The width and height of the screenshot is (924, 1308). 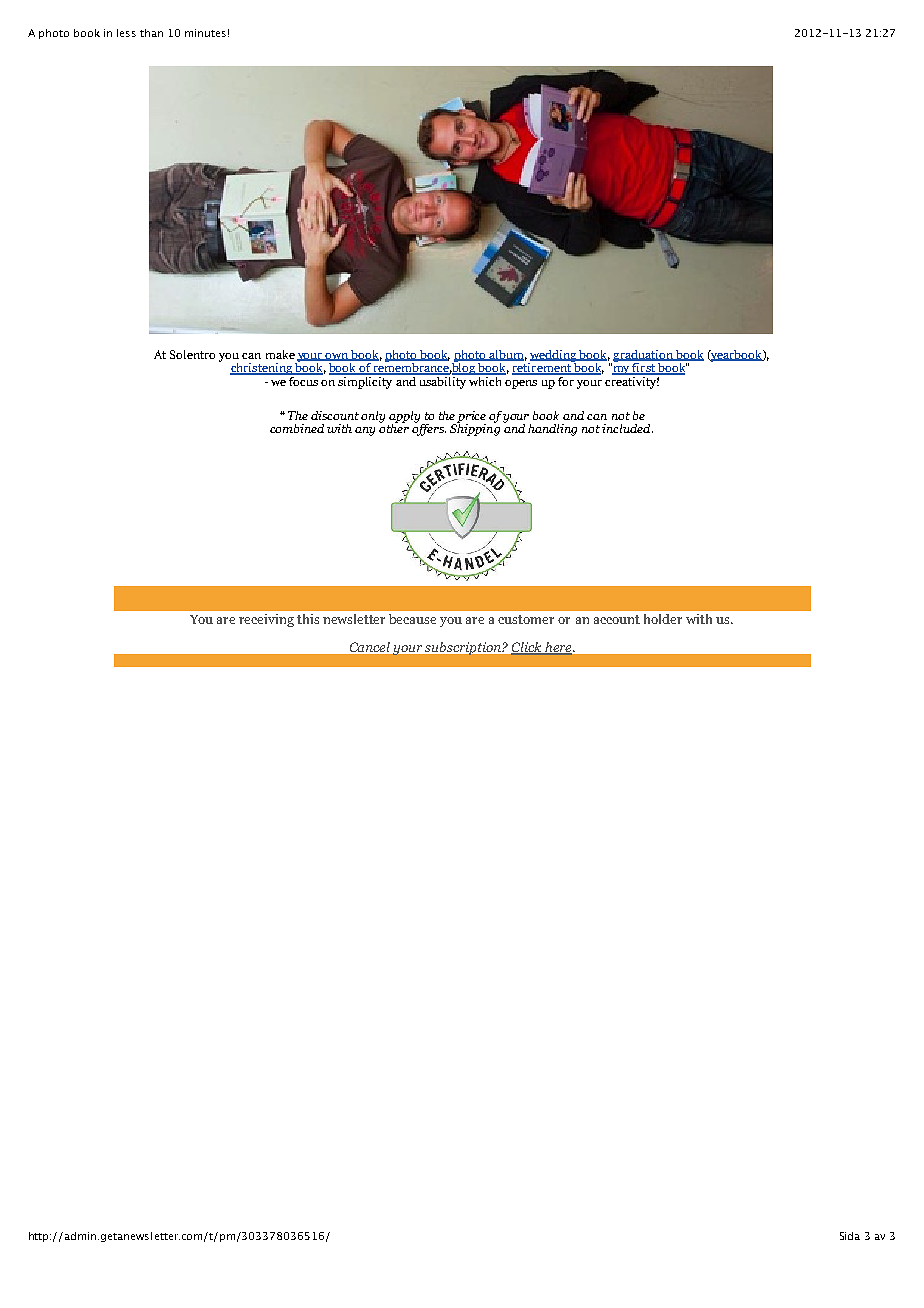 What do you see at coordinates (280, 354) in the screenshot?
I see `make` at bounding box center [280, 354].
